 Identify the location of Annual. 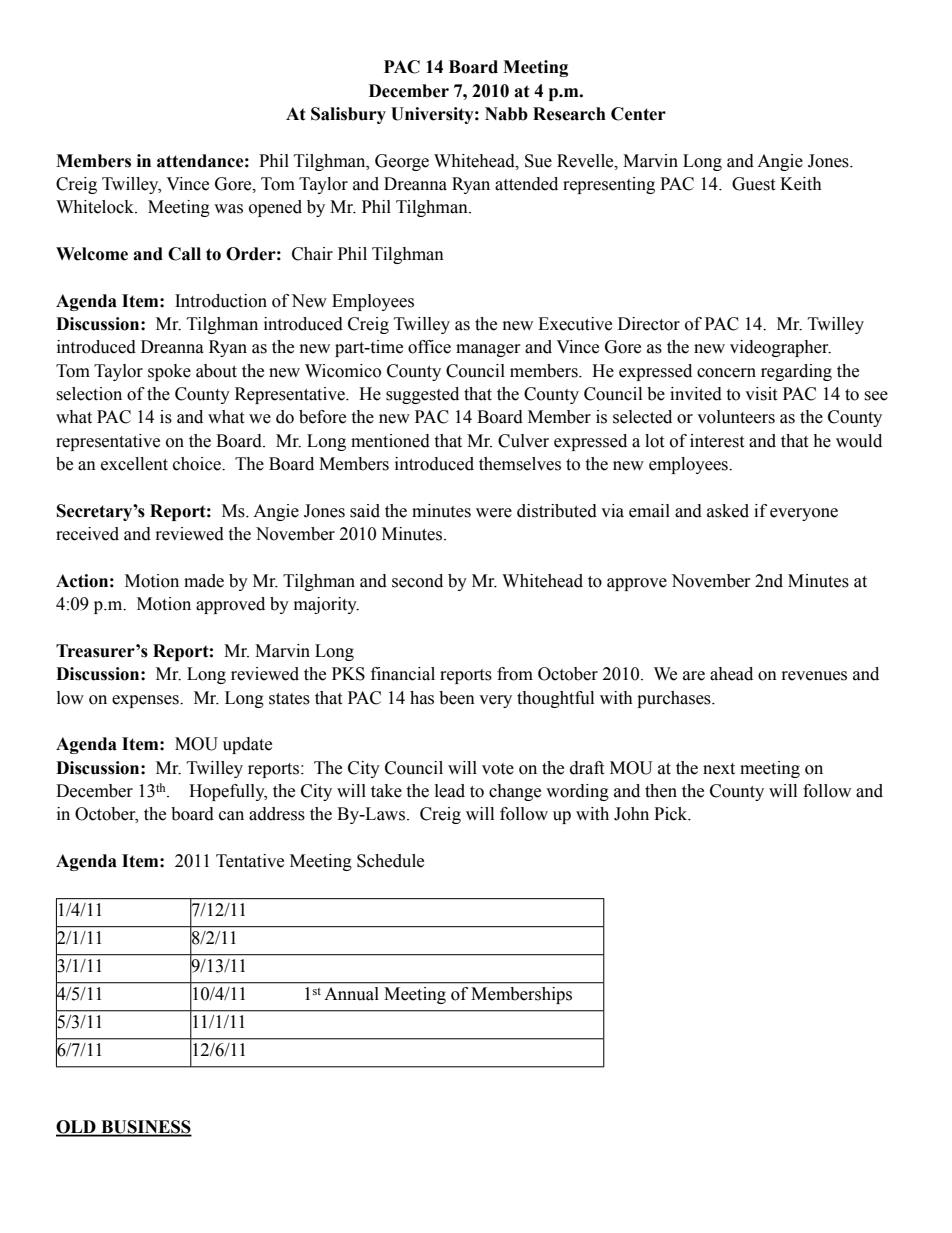
(351, 994).
